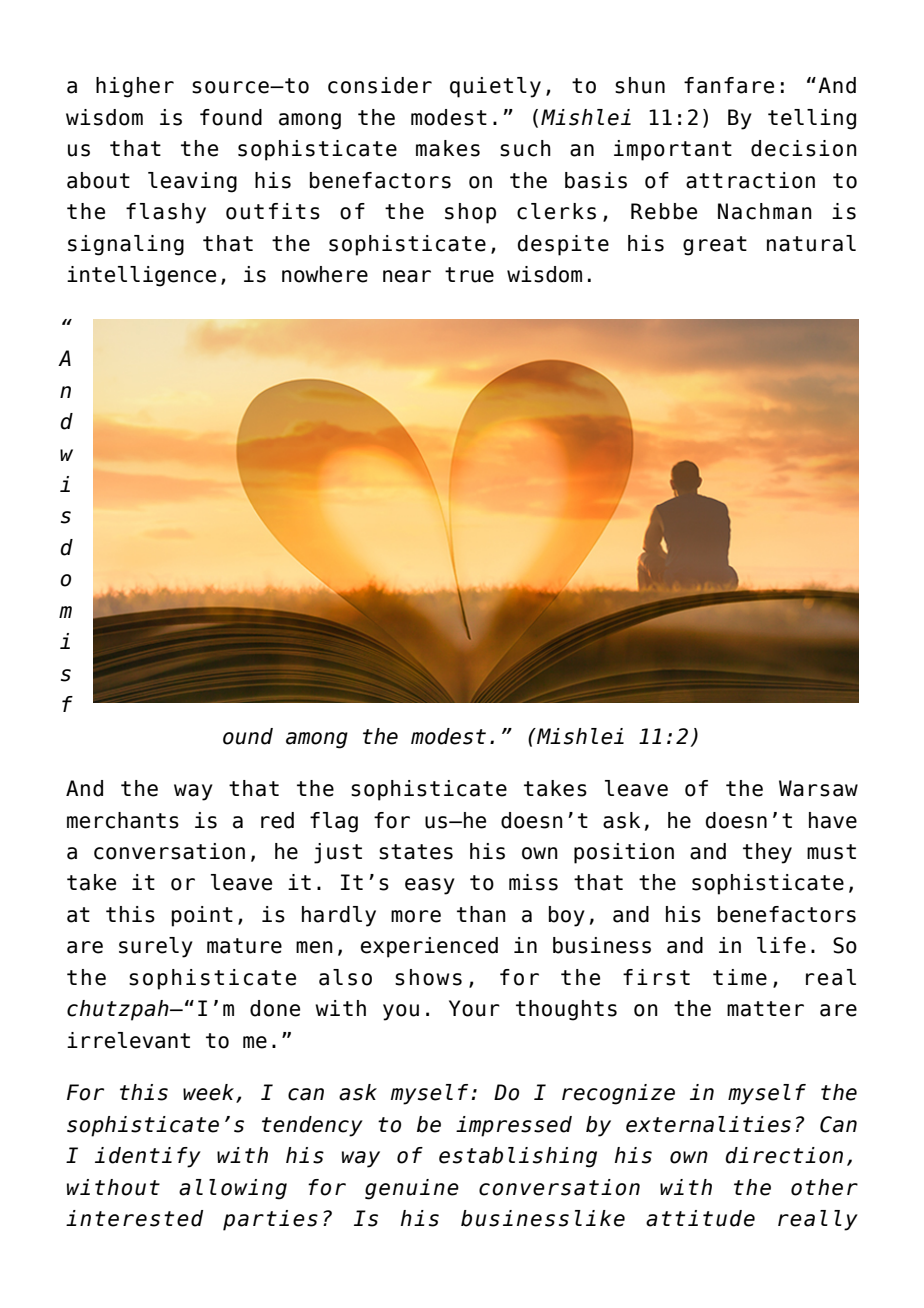  What do you see at coordinates (818, 788) in the page?
I see `Warsaw` at bounding box center [818, 788].
